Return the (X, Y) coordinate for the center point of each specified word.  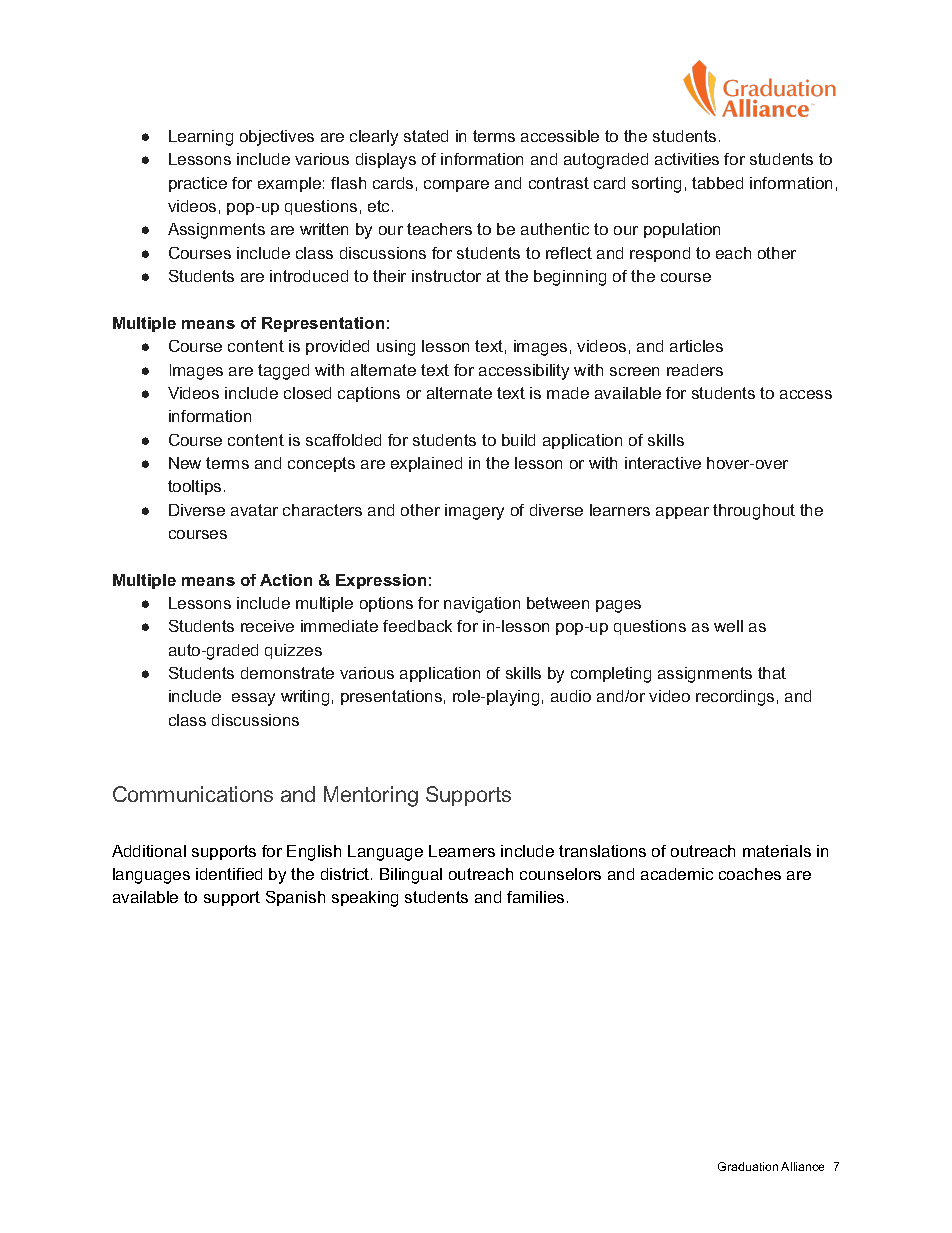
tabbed (717, 183)
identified (229, 874)
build (518, 440)
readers (695, 370)
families (535, 897)
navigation (482, 605)
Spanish (295, 898)
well (728, 626)
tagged (283, 372)
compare (456, 186)
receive (267, 626)
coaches (750, 874)
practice (198, 184)
